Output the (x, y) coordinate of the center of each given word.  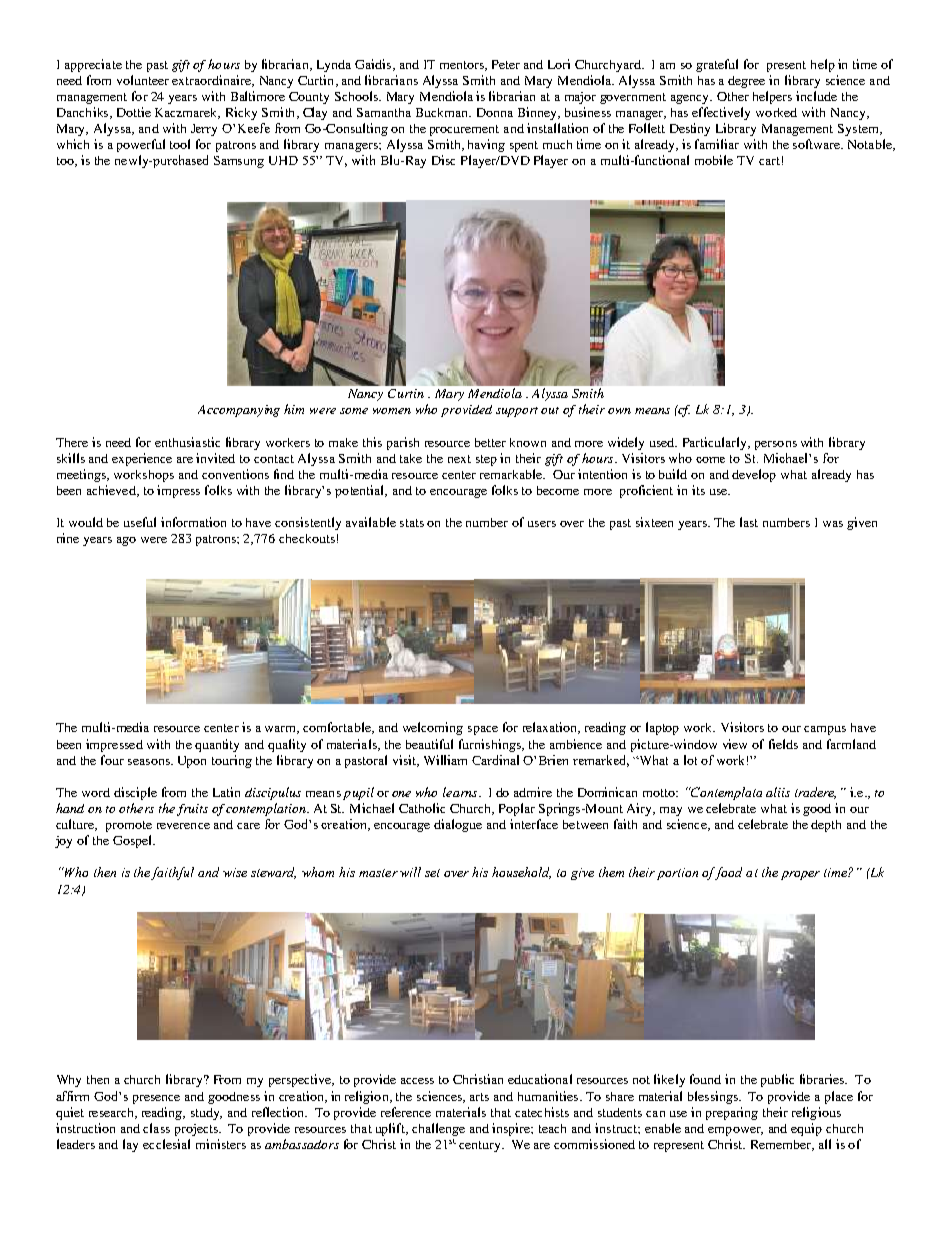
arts (479, 1097)
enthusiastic (187, 442)
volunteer (143, 80)
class (156, 1128)
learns (461, 792)
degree (746, 82)
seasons (150, 762)
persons (776, 445)
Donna (495, 112)
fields (783, 744)
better (490, 442)
